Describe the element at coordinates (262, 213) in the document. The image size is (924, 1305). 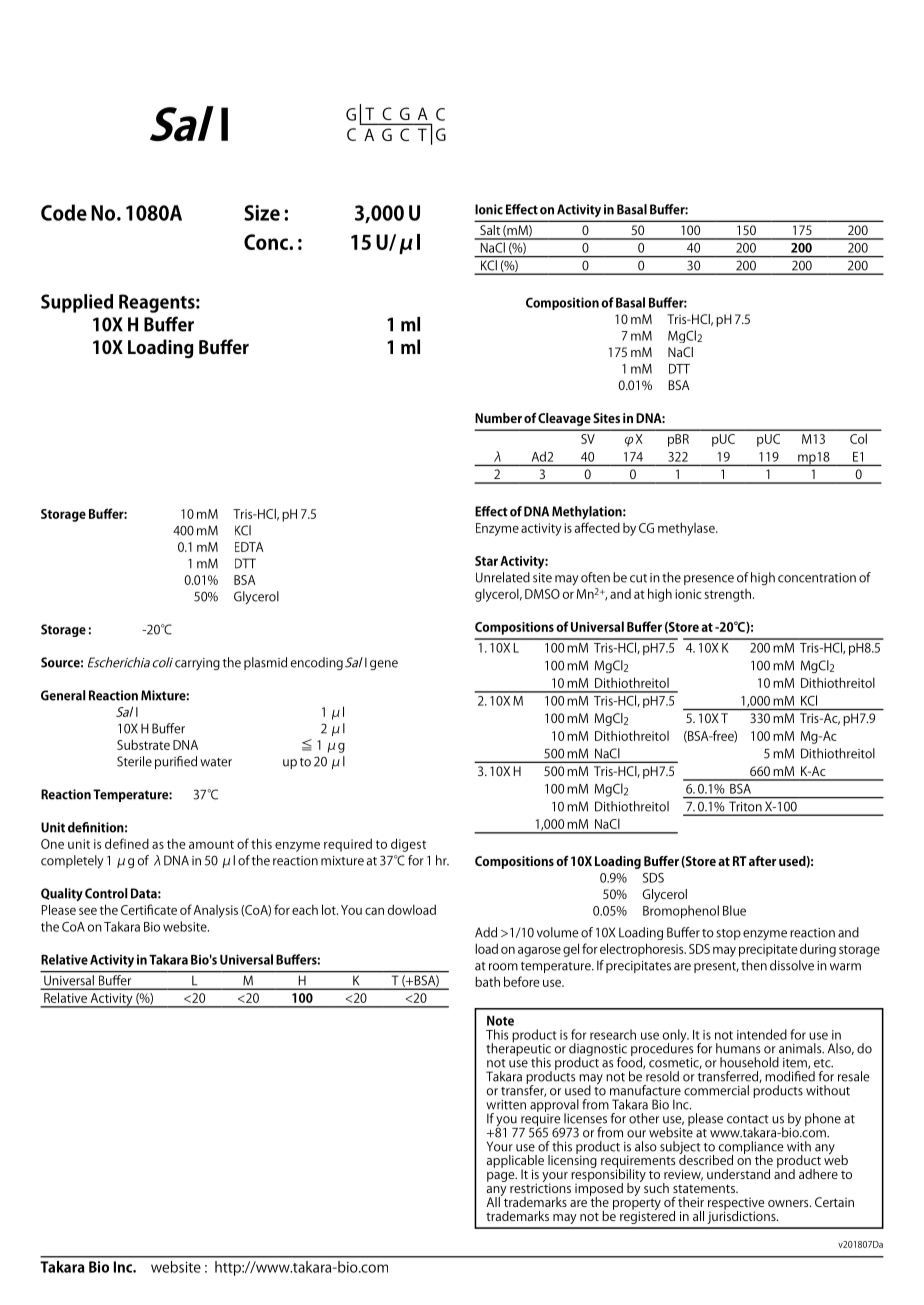
I see `Size` at that location.
